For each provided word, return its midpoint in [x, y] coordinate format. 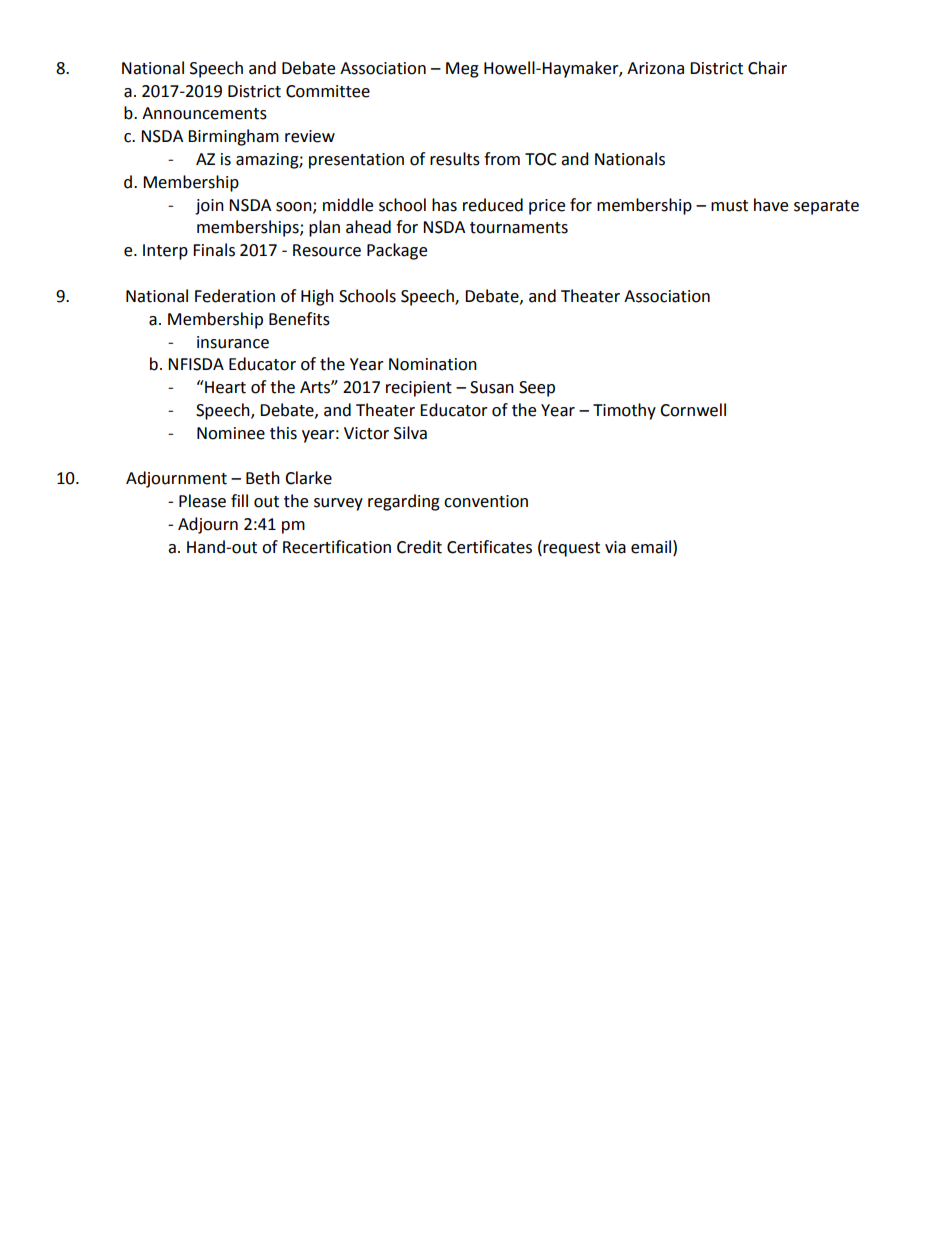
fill [239, 500]
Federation [235, 296]
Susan [492, 387]
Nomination [433, 364]
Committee [328, 91]
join [209, 207]
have [771, 205]
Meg [462, 70]
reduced [493, 205]
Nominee [231, 433]
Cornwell [693, 410]
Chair [767, 68]
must [729, 206]
